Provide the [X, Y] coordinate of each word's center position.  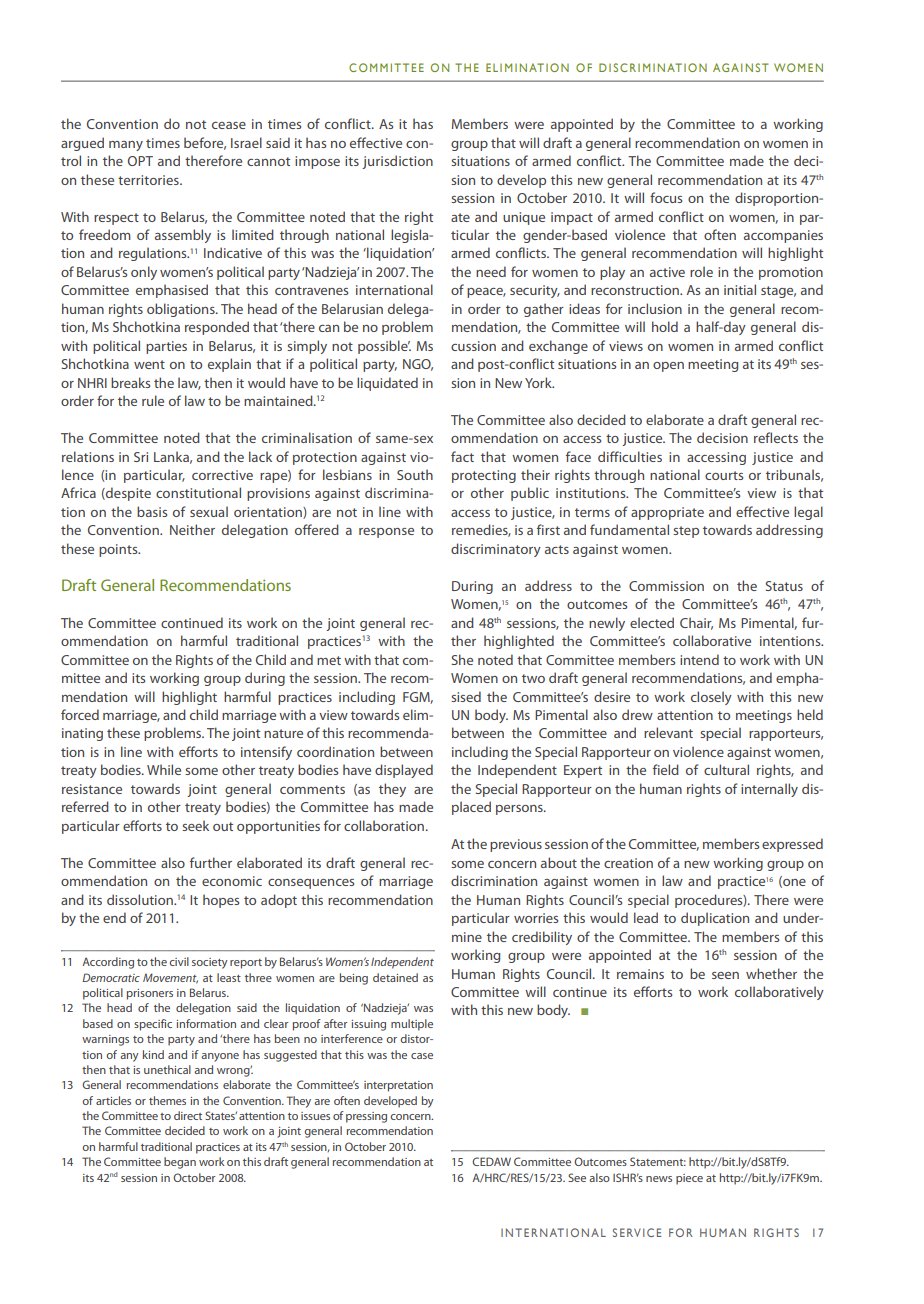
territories [149, 180]
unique [524, 218]
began [180, 1163]
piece [689, 1179]
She [462, 659]
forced [80, 714]
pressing [366, 1117]
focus [666, 197]
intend [699, 659]
